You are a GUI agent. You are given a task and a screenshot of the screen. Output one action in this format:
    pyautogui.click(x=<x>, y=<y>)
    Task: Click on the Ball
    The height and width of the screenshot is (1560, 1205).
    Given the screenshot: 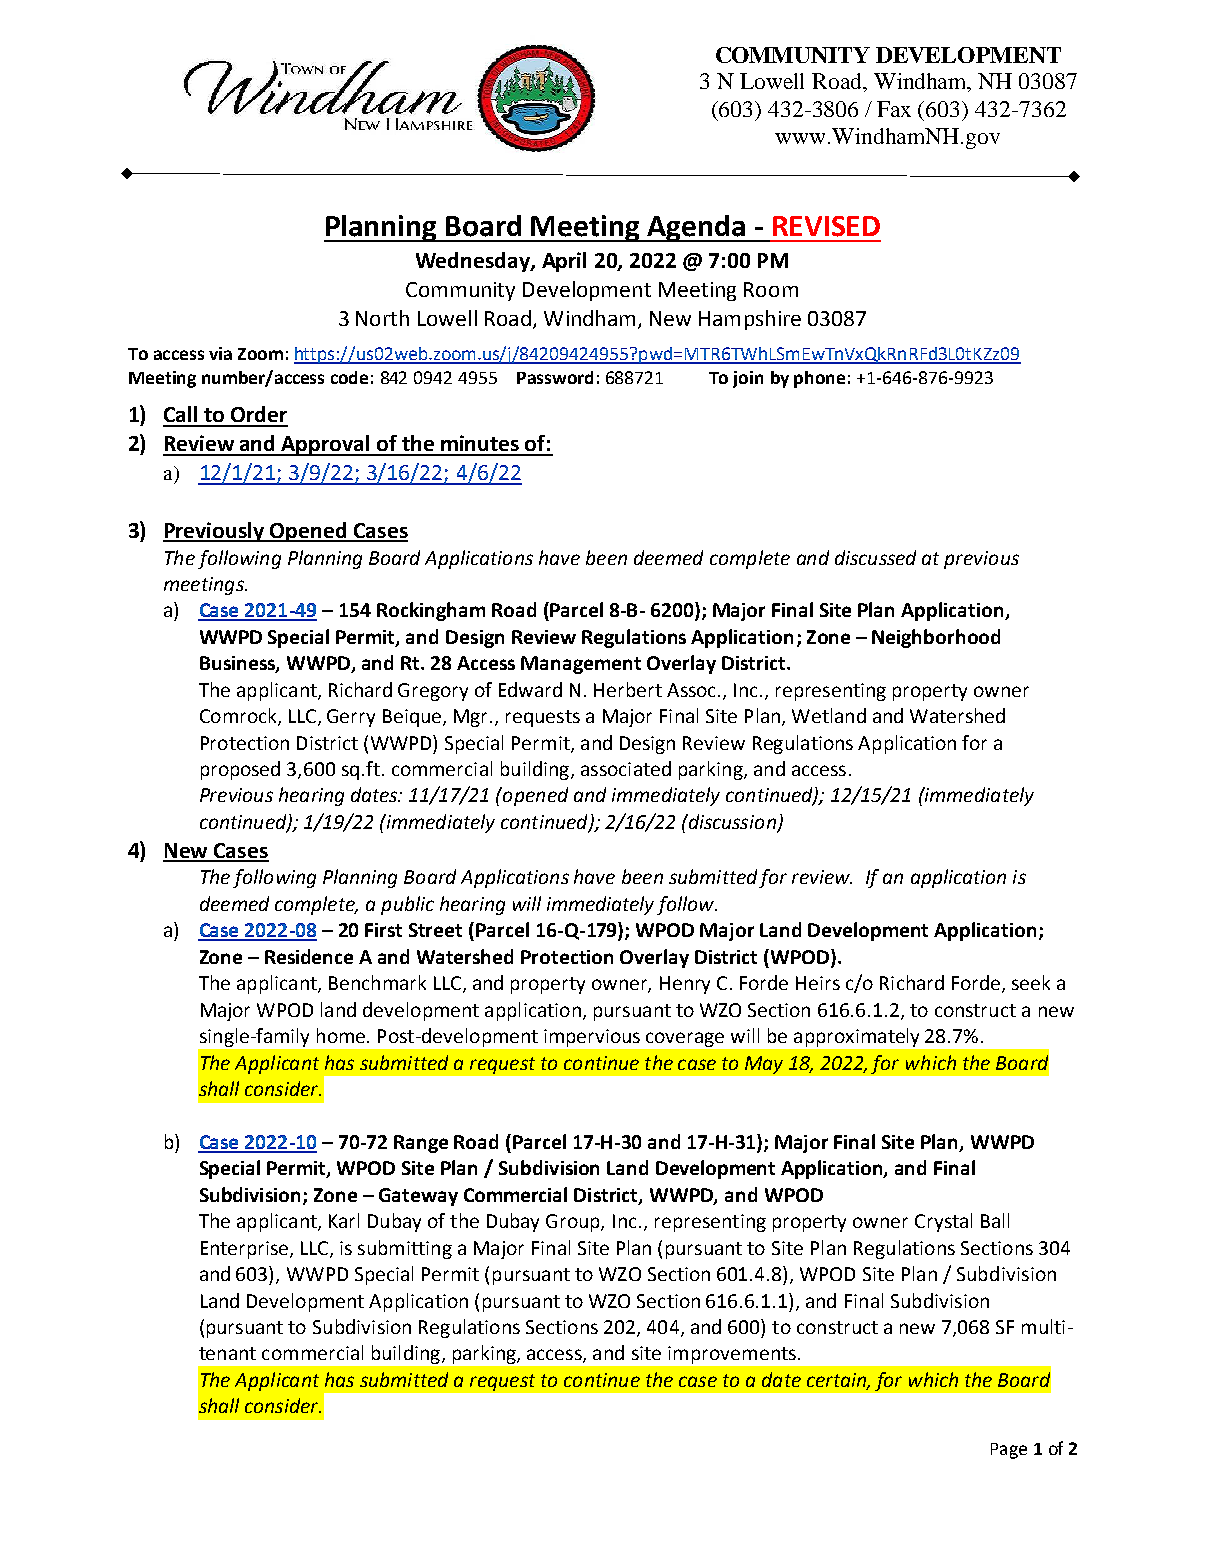 What is the action you would take?
    pyautogui.click(x=995, y=1220)
